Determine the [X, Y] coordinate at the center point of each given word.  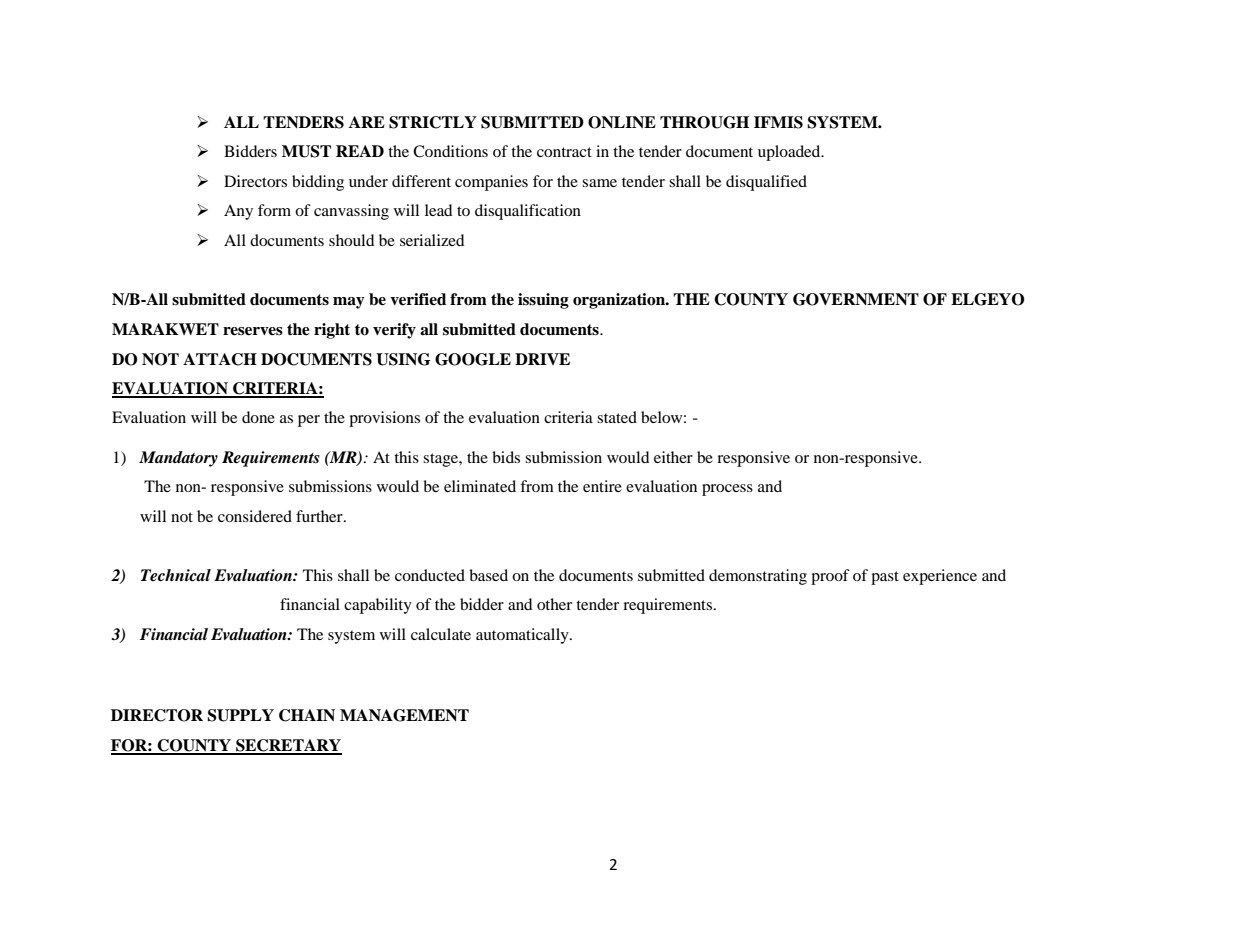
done [258, 417]
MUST [306, 151]
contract [564, 152]
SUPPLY [240, 715]
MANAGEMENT [404, 715]
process [727, 490]
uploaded [790, 153]
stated [617, 417]
